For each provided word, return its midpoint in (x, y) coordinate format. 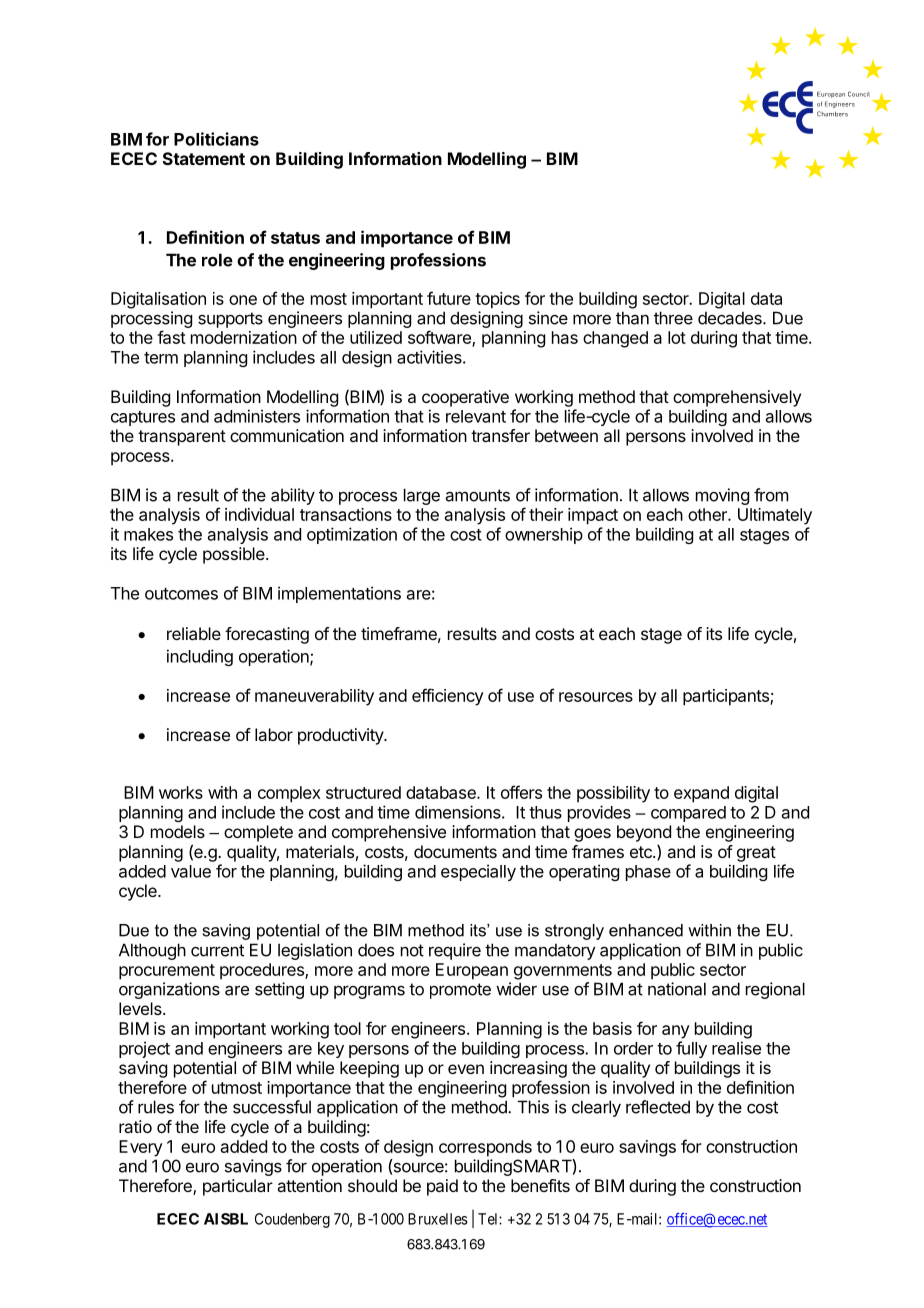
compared (688, 814)
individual (259, 514)
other (708, 514)
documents (455, 851)
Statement (204, 158)
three (673, 318)
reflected (658, 1107)
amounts (478, 495)
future (449, 298)
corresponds (485, 1148)
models (178, 831)
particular (238, 1187)
